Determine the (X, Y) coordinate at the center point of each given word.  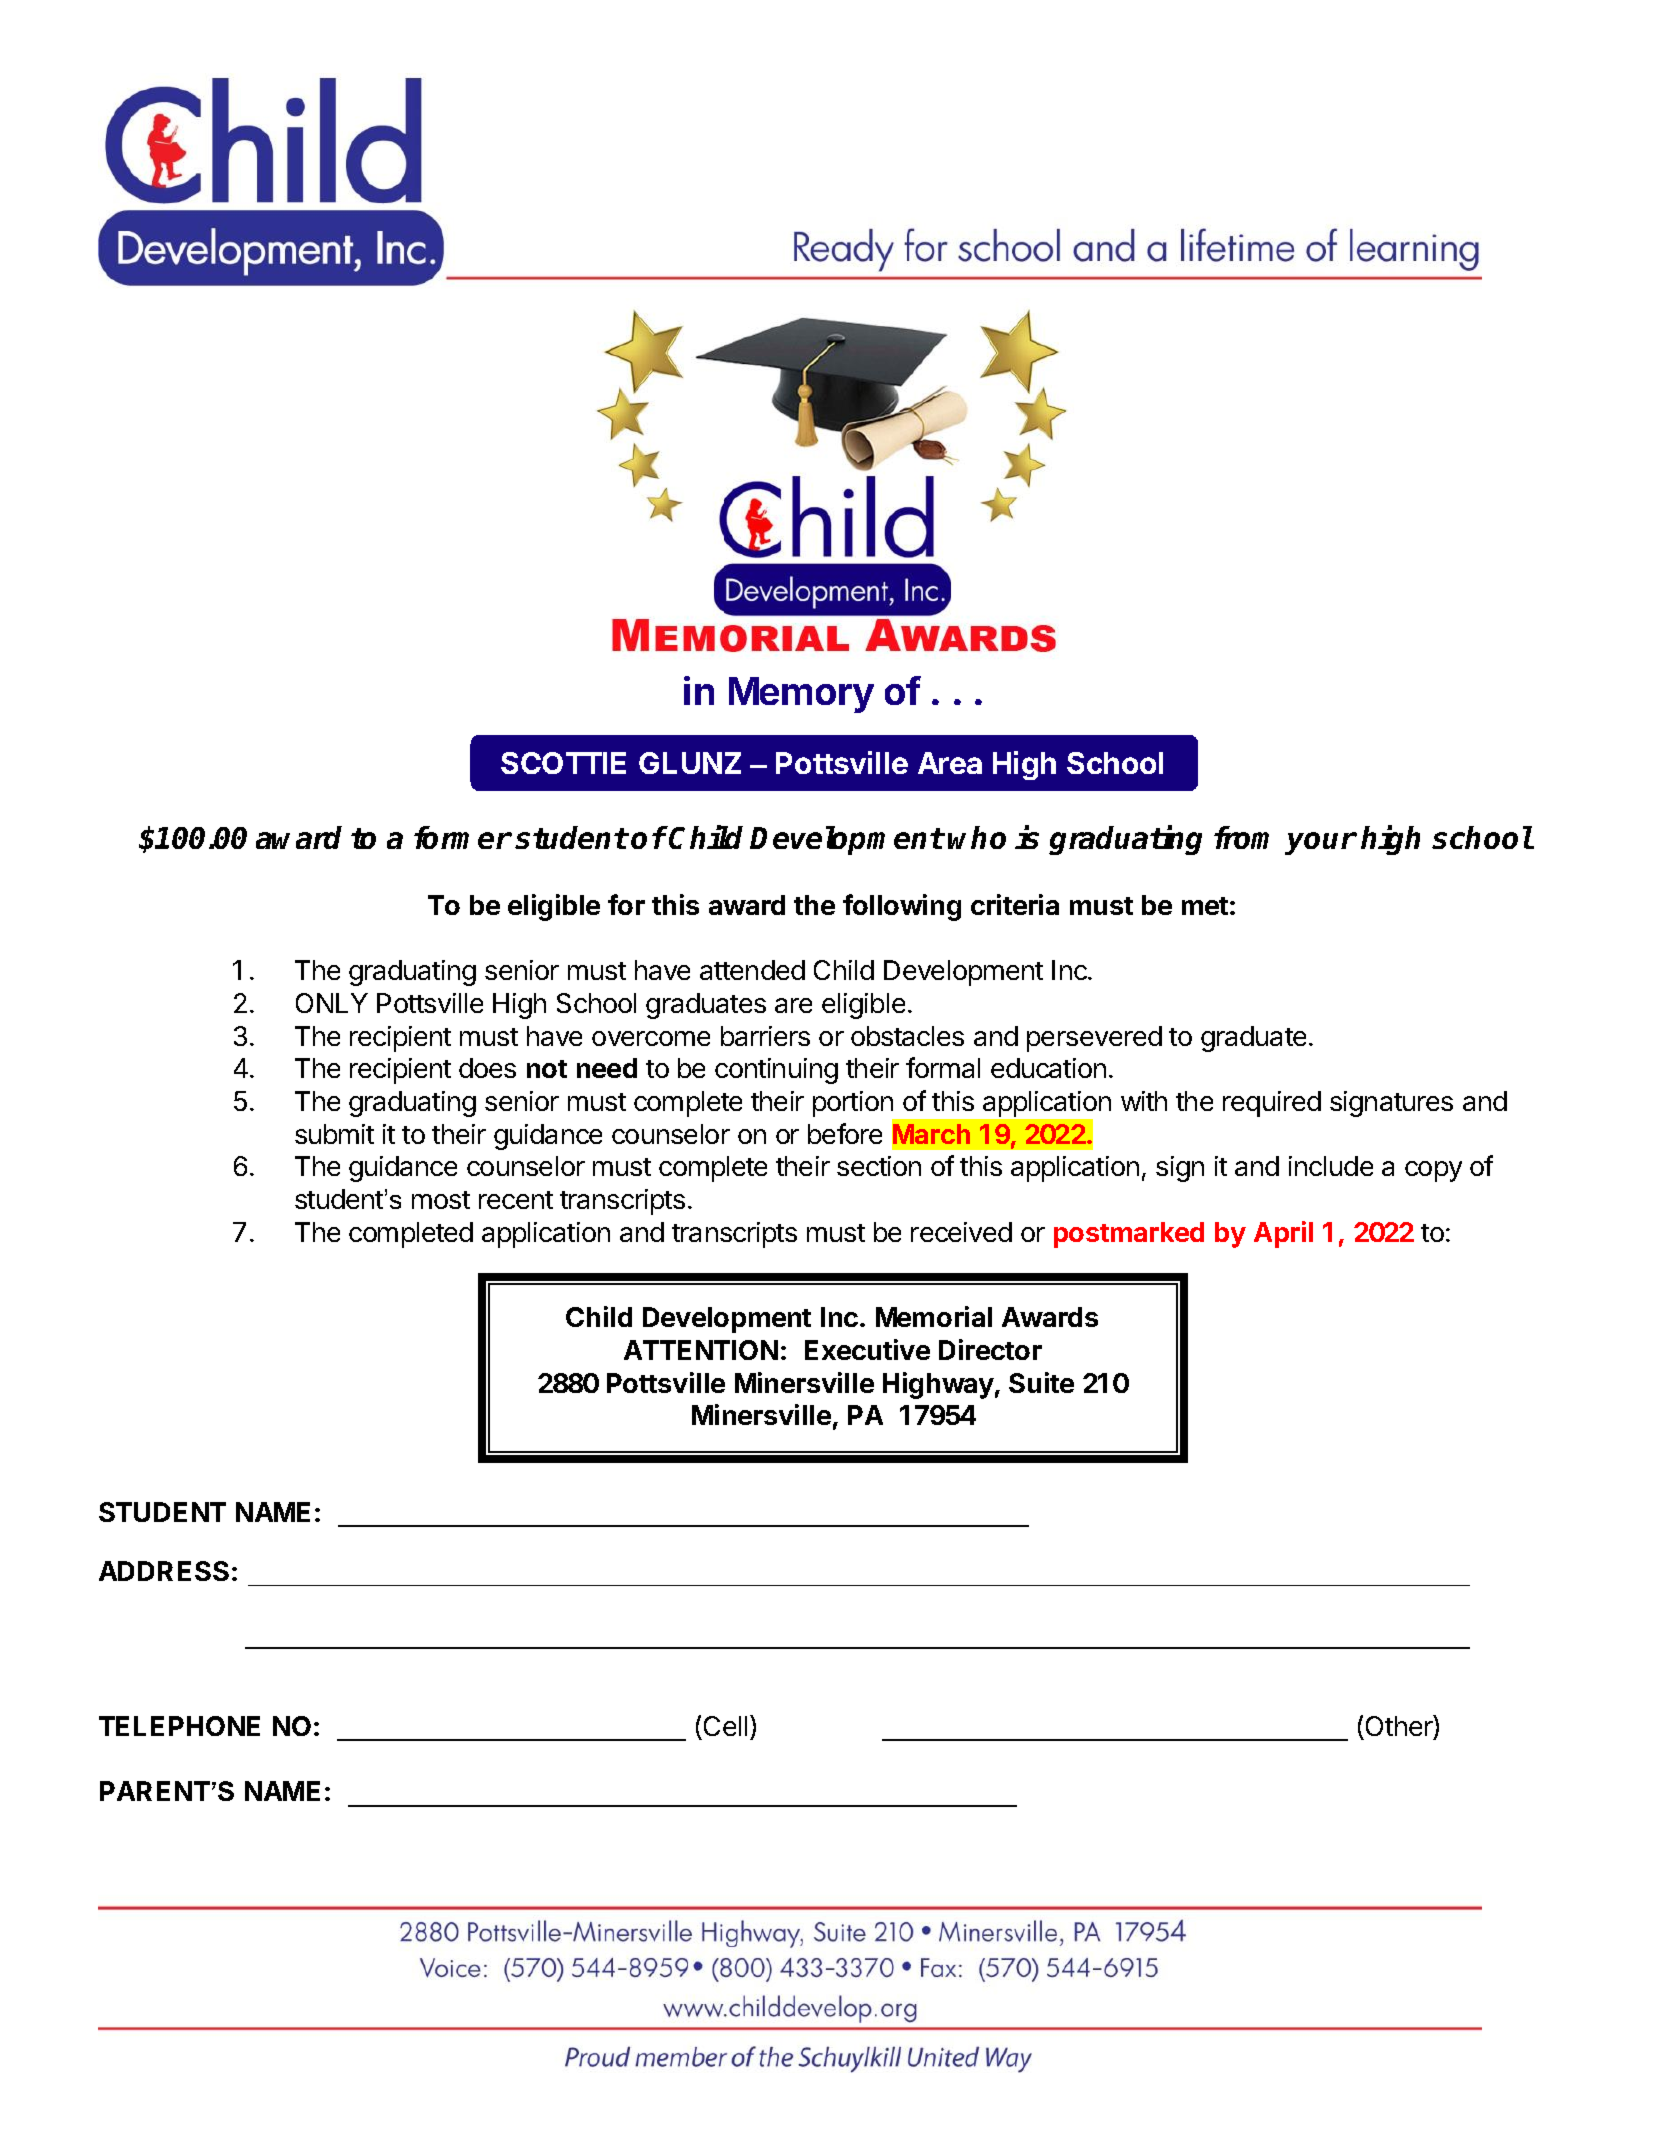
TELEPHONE (179, 1726)
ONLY (332, 1003)
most (441, 1200)
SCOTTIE (563, 763)
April (1283, 1234)
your (1321, 843)
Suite (1041, 1382)
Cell (725, 1726)
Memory (801, 695)
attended (752, 970)
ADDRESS (164, 1571)
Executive (867, 1349)
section (879, 1166)
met (1205, 906)
